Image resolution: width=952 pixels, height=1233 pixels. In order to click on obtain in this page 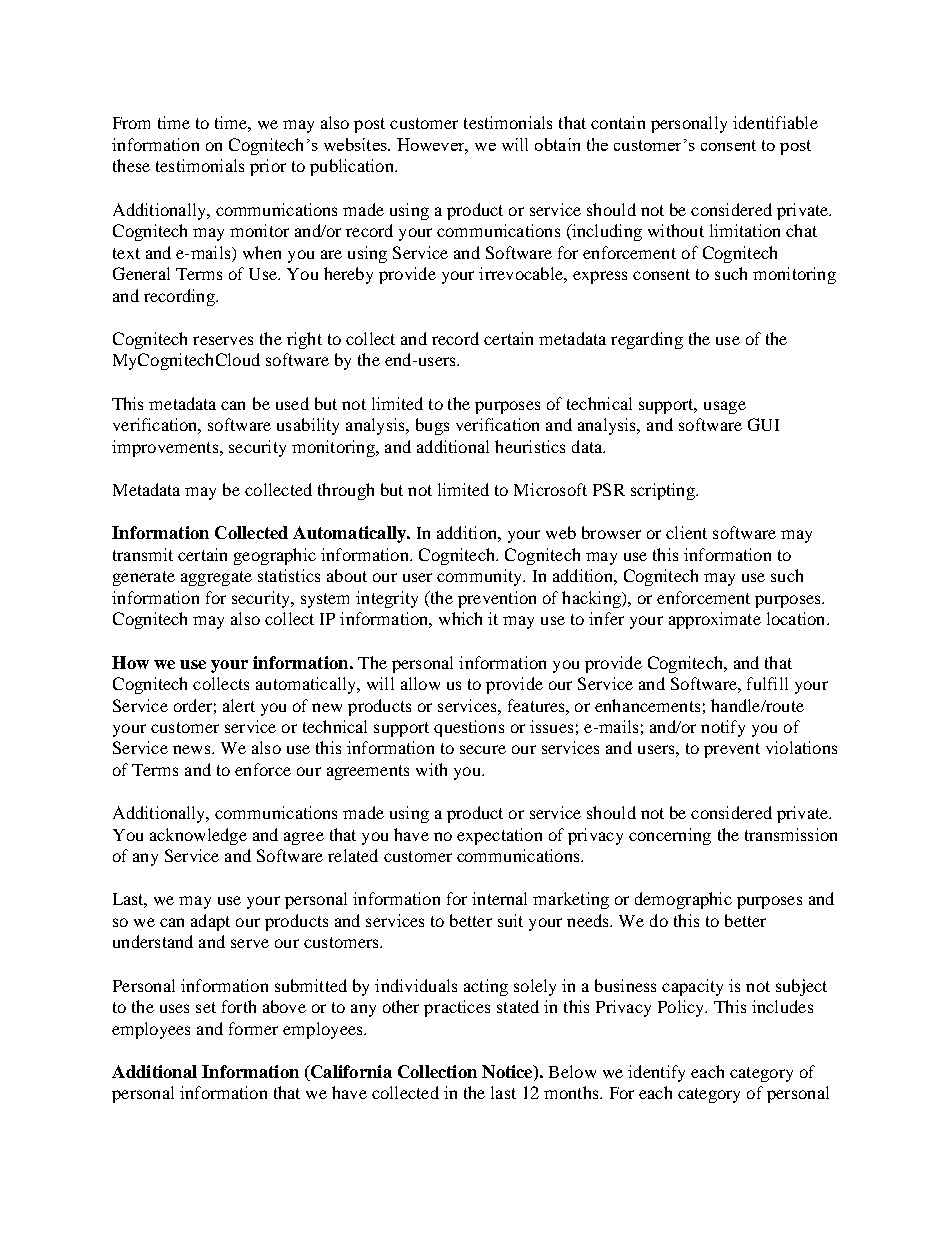, I will do `click(557, 144)`.
